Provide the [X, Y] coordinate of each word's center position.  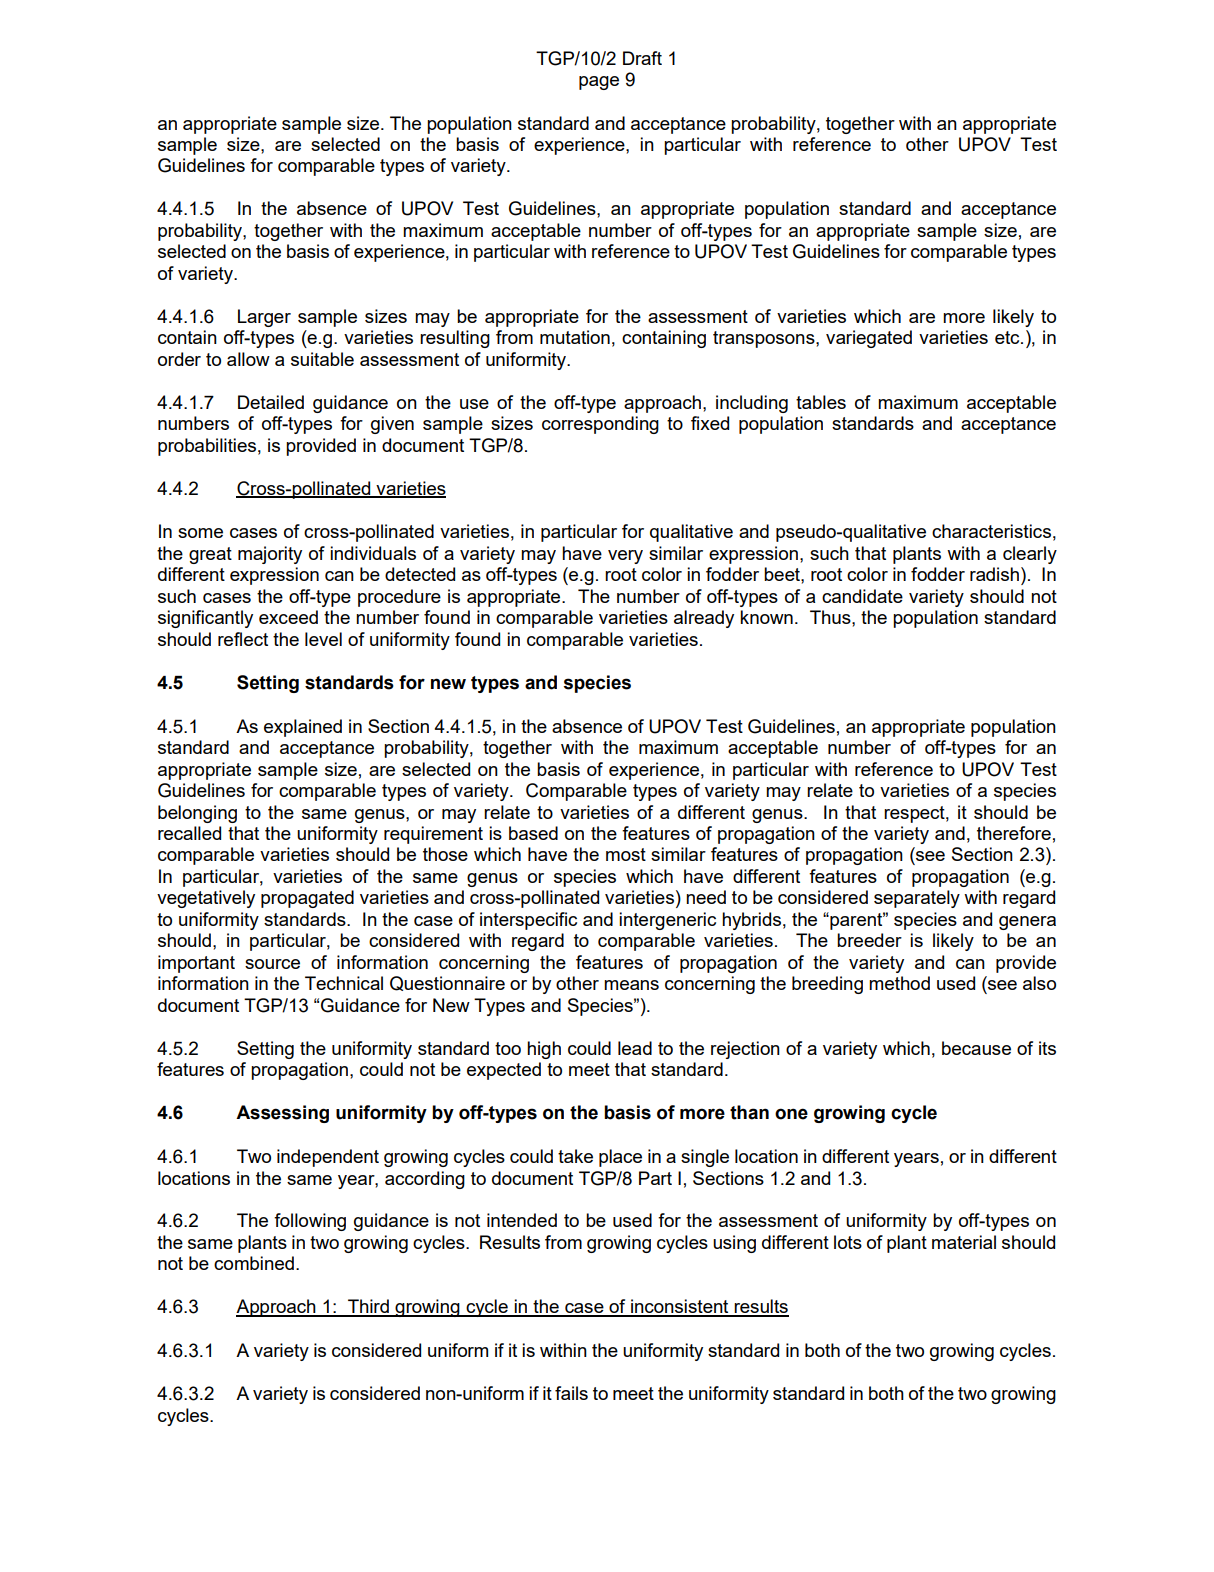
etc [1008, 337]
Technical [344, 983]
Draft [642, 58]
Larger [264, 318]
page [599, 83]
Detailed [271, 402]
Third [368, 1307]
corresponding [600, 425]
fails [571, 1393]
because [976, 1048]
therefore [1014, 833]
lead [635, 1048]
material [964, 1242]
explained [303, 728]
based [533, 833]
